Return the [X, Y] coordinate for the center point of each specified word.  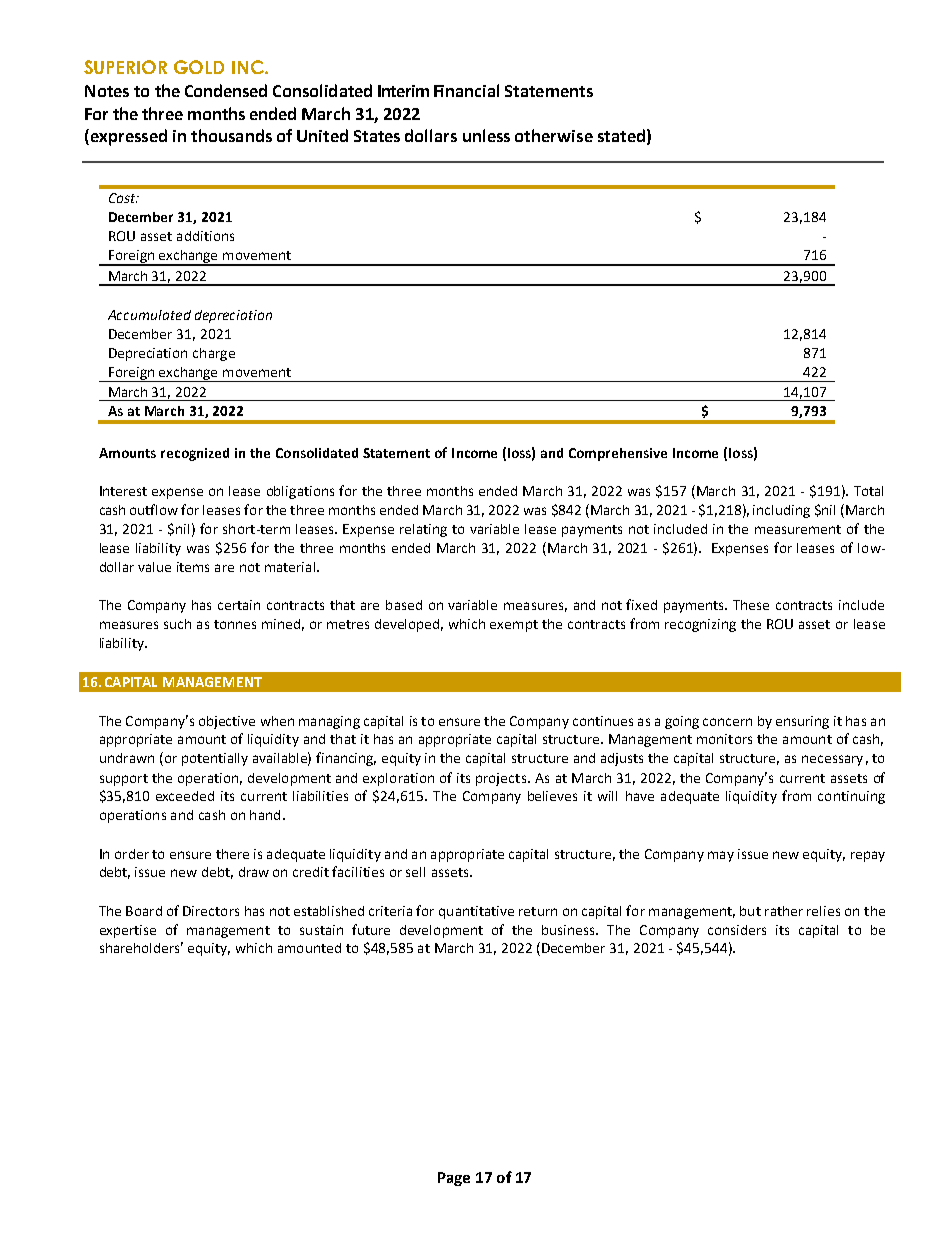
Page [454, 1179]
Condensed [226, 90]
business [569, 930]
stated [621, 135]
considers [737, 930]
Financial [466, 90]
